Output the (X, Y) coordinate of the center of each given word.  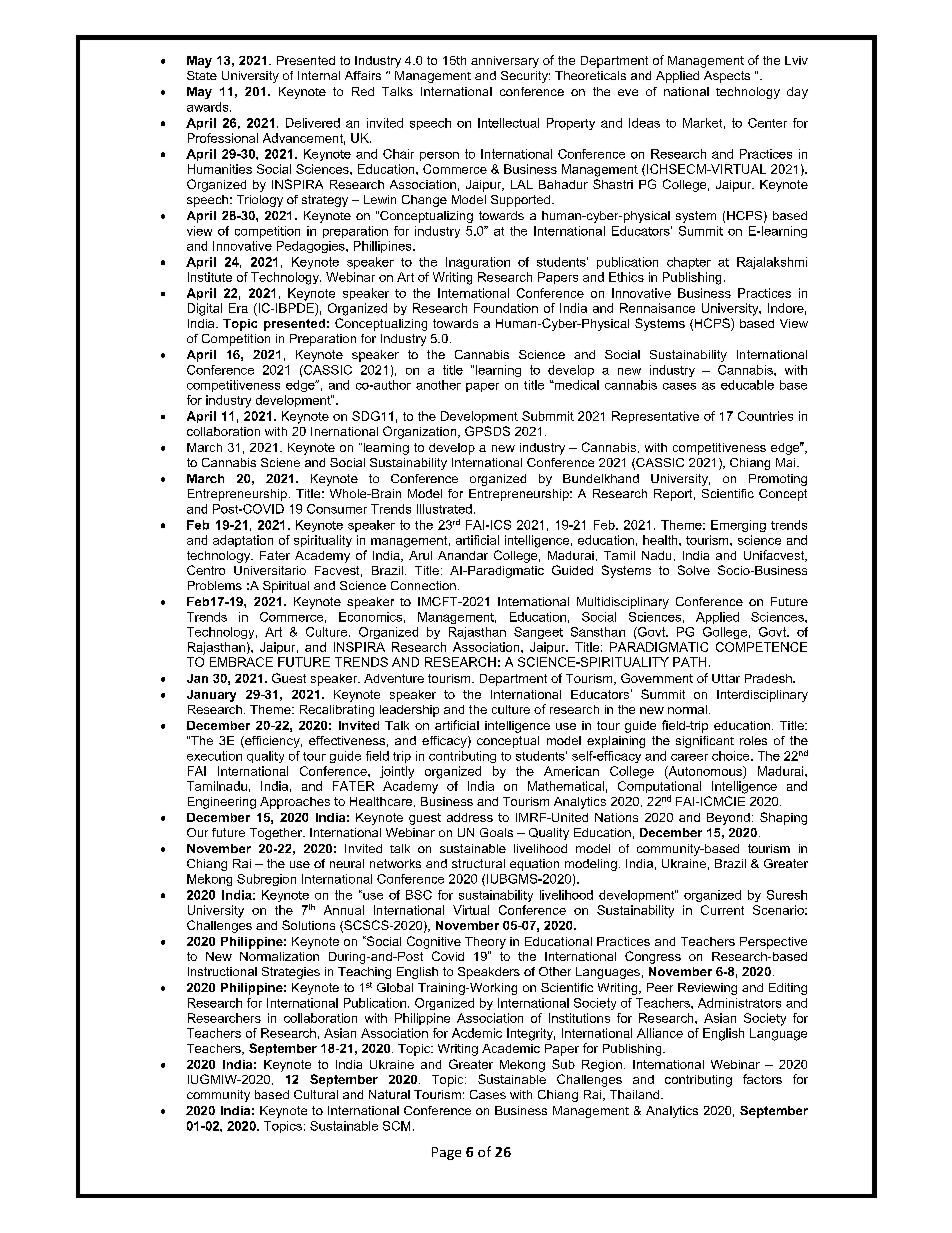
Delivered (313, 123)
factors (762, 1079)
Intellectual (508, 123)
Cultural (316, 1094)
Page (446, 1153)
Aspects (727, 77)
